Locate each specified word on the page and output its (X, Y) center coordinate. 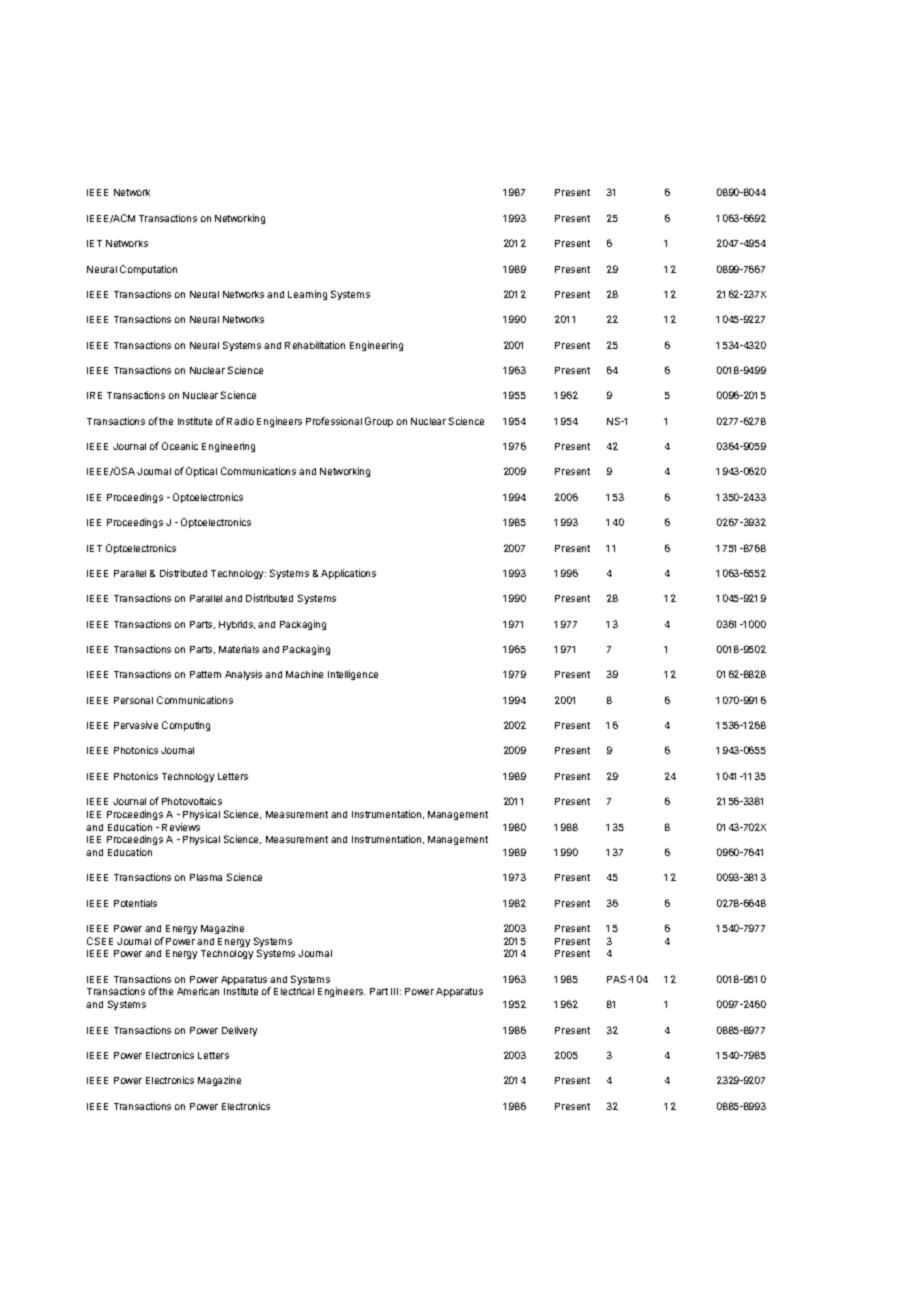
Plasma (206, 877)
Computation (148, 270)
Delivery (239, 1031)
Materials (239, 649)
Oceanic (180, 446)
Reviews (181, 827)
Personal (133, 700)
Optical (201, 472)
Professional (334, 421)
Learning (307, 295)
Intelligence (353, 675)
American (198, 991)
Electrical (294, 991)
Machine (304, 674)
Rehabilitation (315, 345)
